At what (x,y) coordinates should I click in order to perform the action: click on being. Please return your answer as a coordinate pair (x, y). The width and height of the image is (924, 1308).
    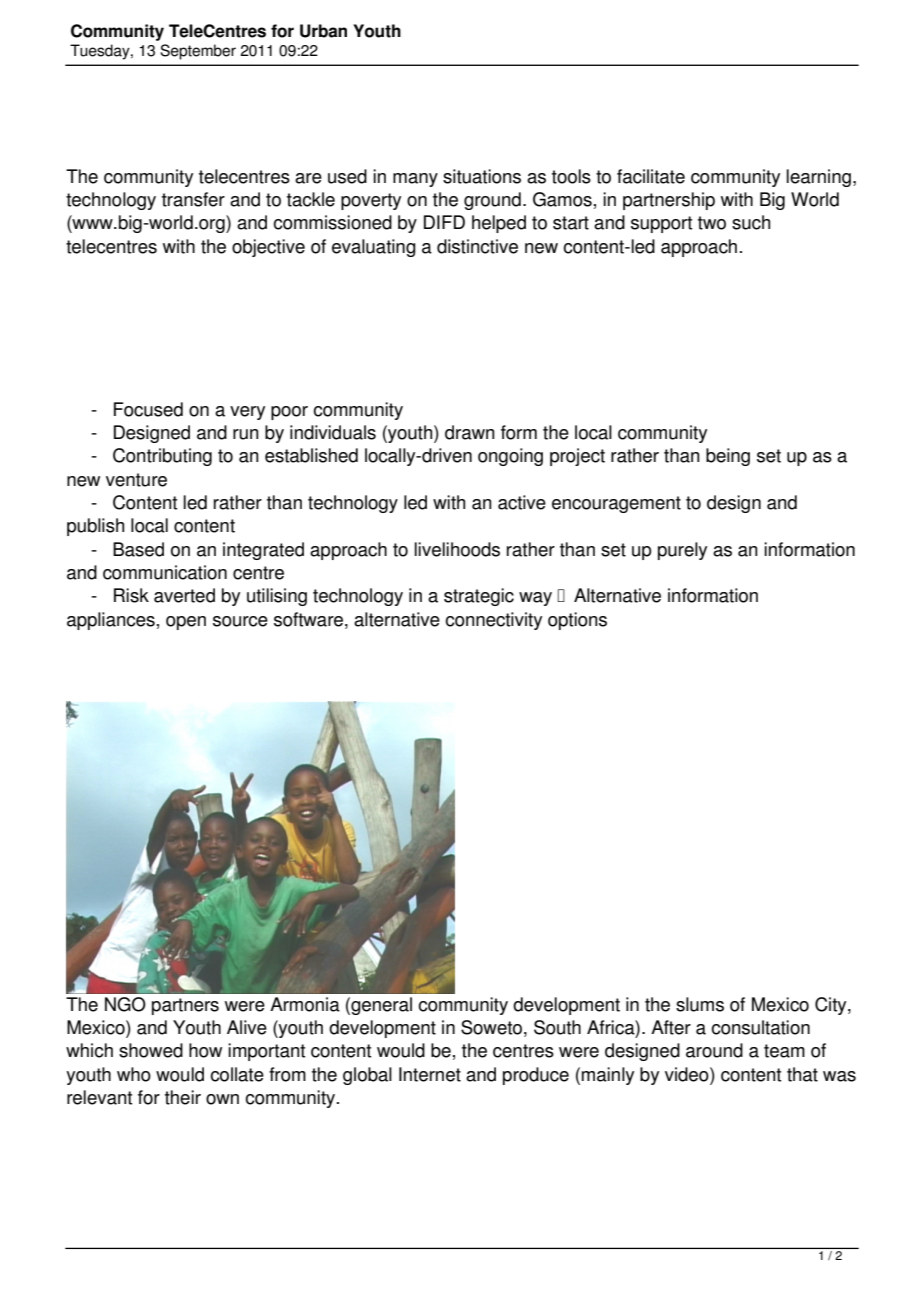
    Looking at the image, I should click on (728, 457).
